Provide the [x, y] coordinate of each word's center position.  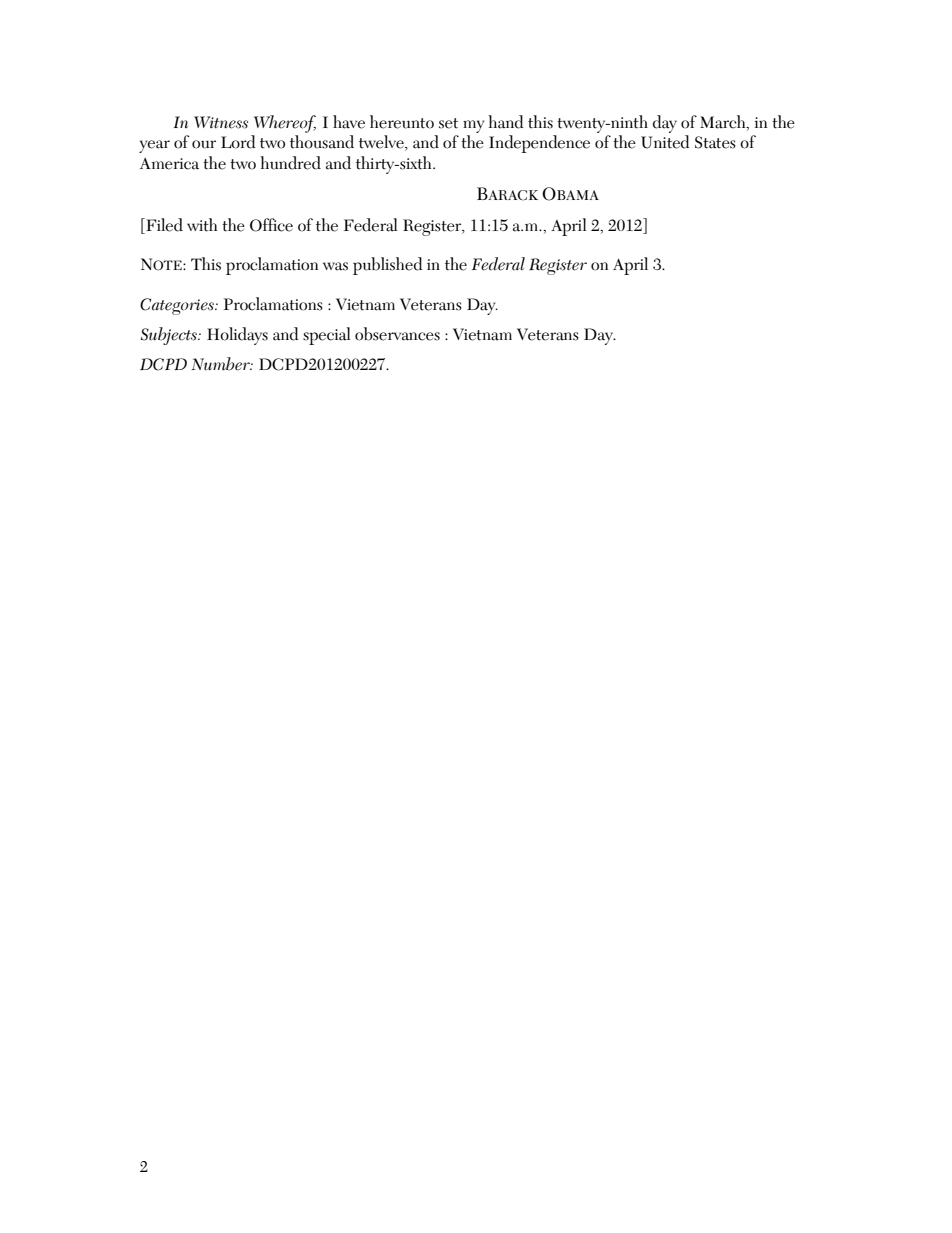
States [715, 142]
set [448, 123]
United [665, 142]
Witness [221, 122]
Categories [178, 306]
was [335, 266]
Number [222, 364]
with [202, 225]
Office [271, 225]
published [388, 266]
